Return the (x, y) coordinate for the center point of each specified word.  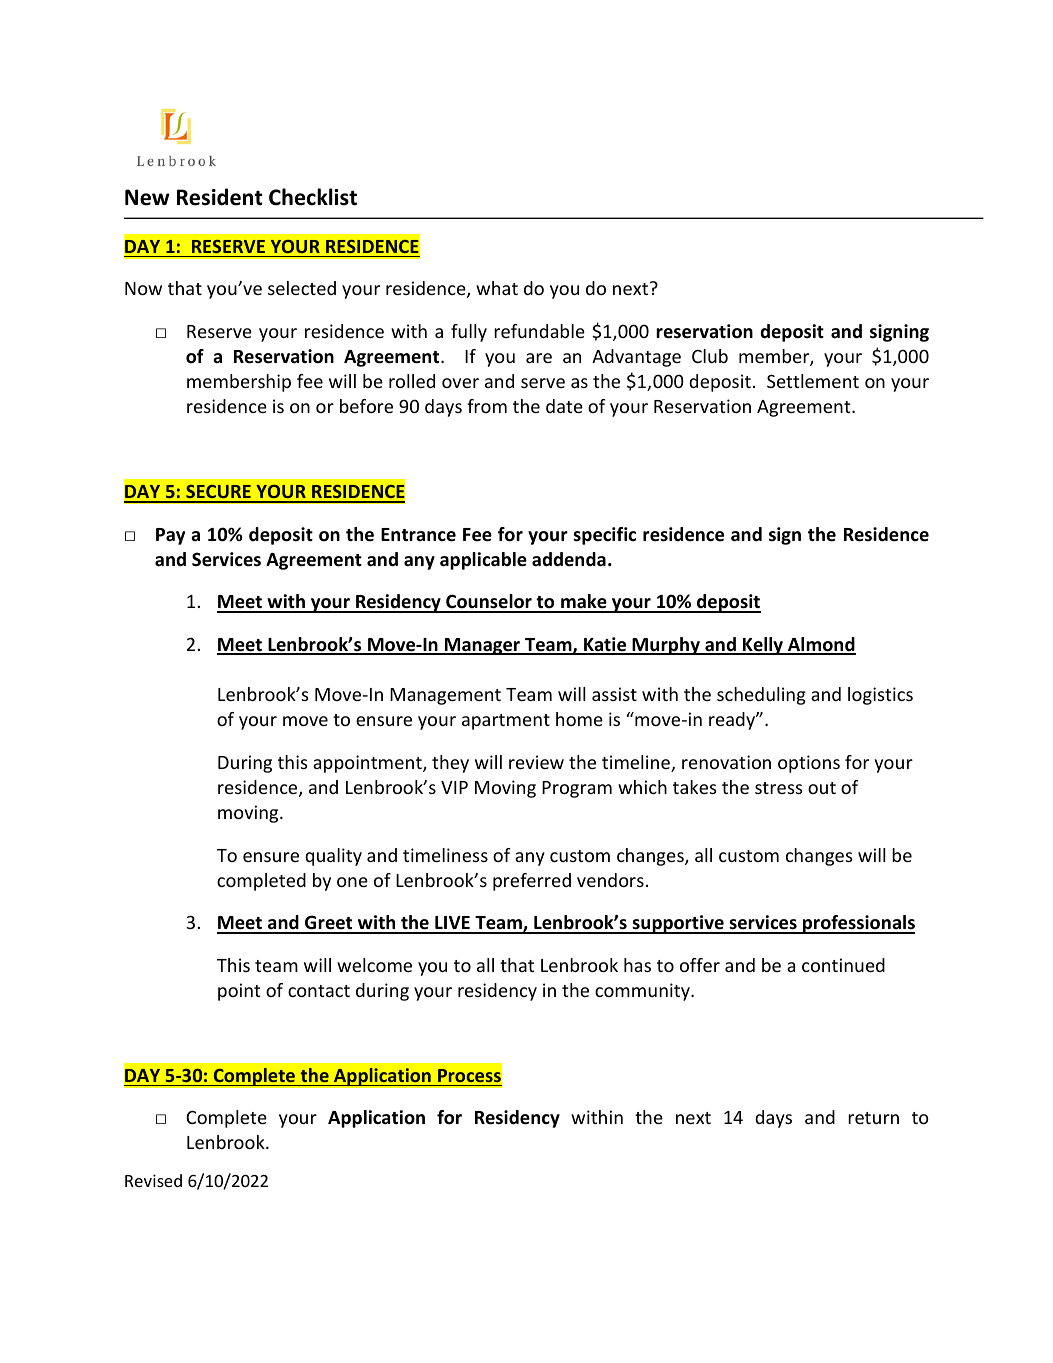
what (497, 288)
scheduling (761, 696)
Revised (153, 1180)
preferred (532, 882)
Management (445, 696)
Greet (329, 924)
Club (710, 356)
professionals (858, 924)
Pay (170, 536)
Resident (220, 197)
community (643, 992)
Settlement (813, 381)
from (487, 406)
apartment (506, 722)
